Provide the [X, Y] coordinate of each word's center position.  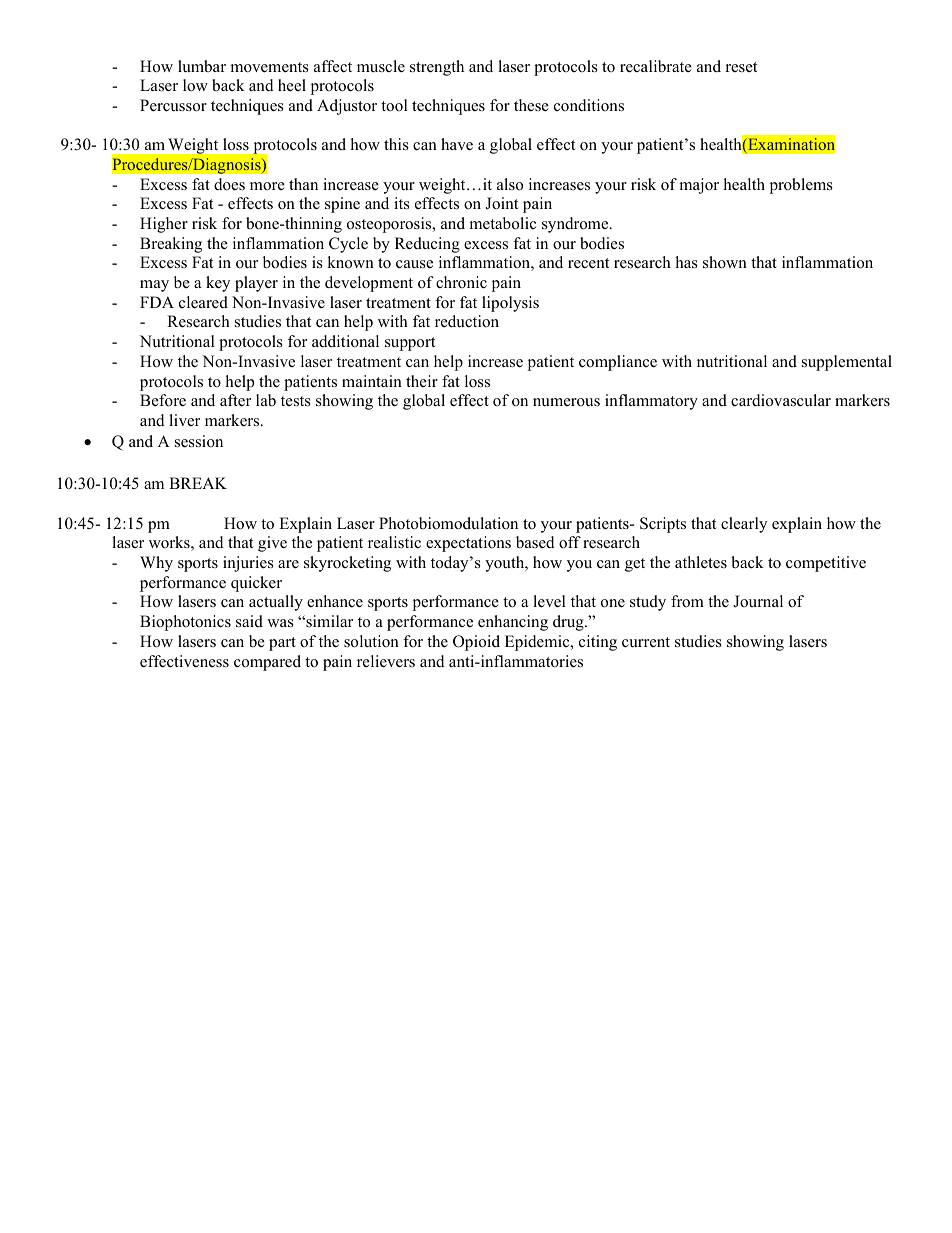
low [195, 85]
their [422, 381]
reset [741, 67]
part [282, 644]
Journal [758, 601]
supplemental [847, 363]
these [531, 105]
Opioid [476, 643]
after [235, 400]
